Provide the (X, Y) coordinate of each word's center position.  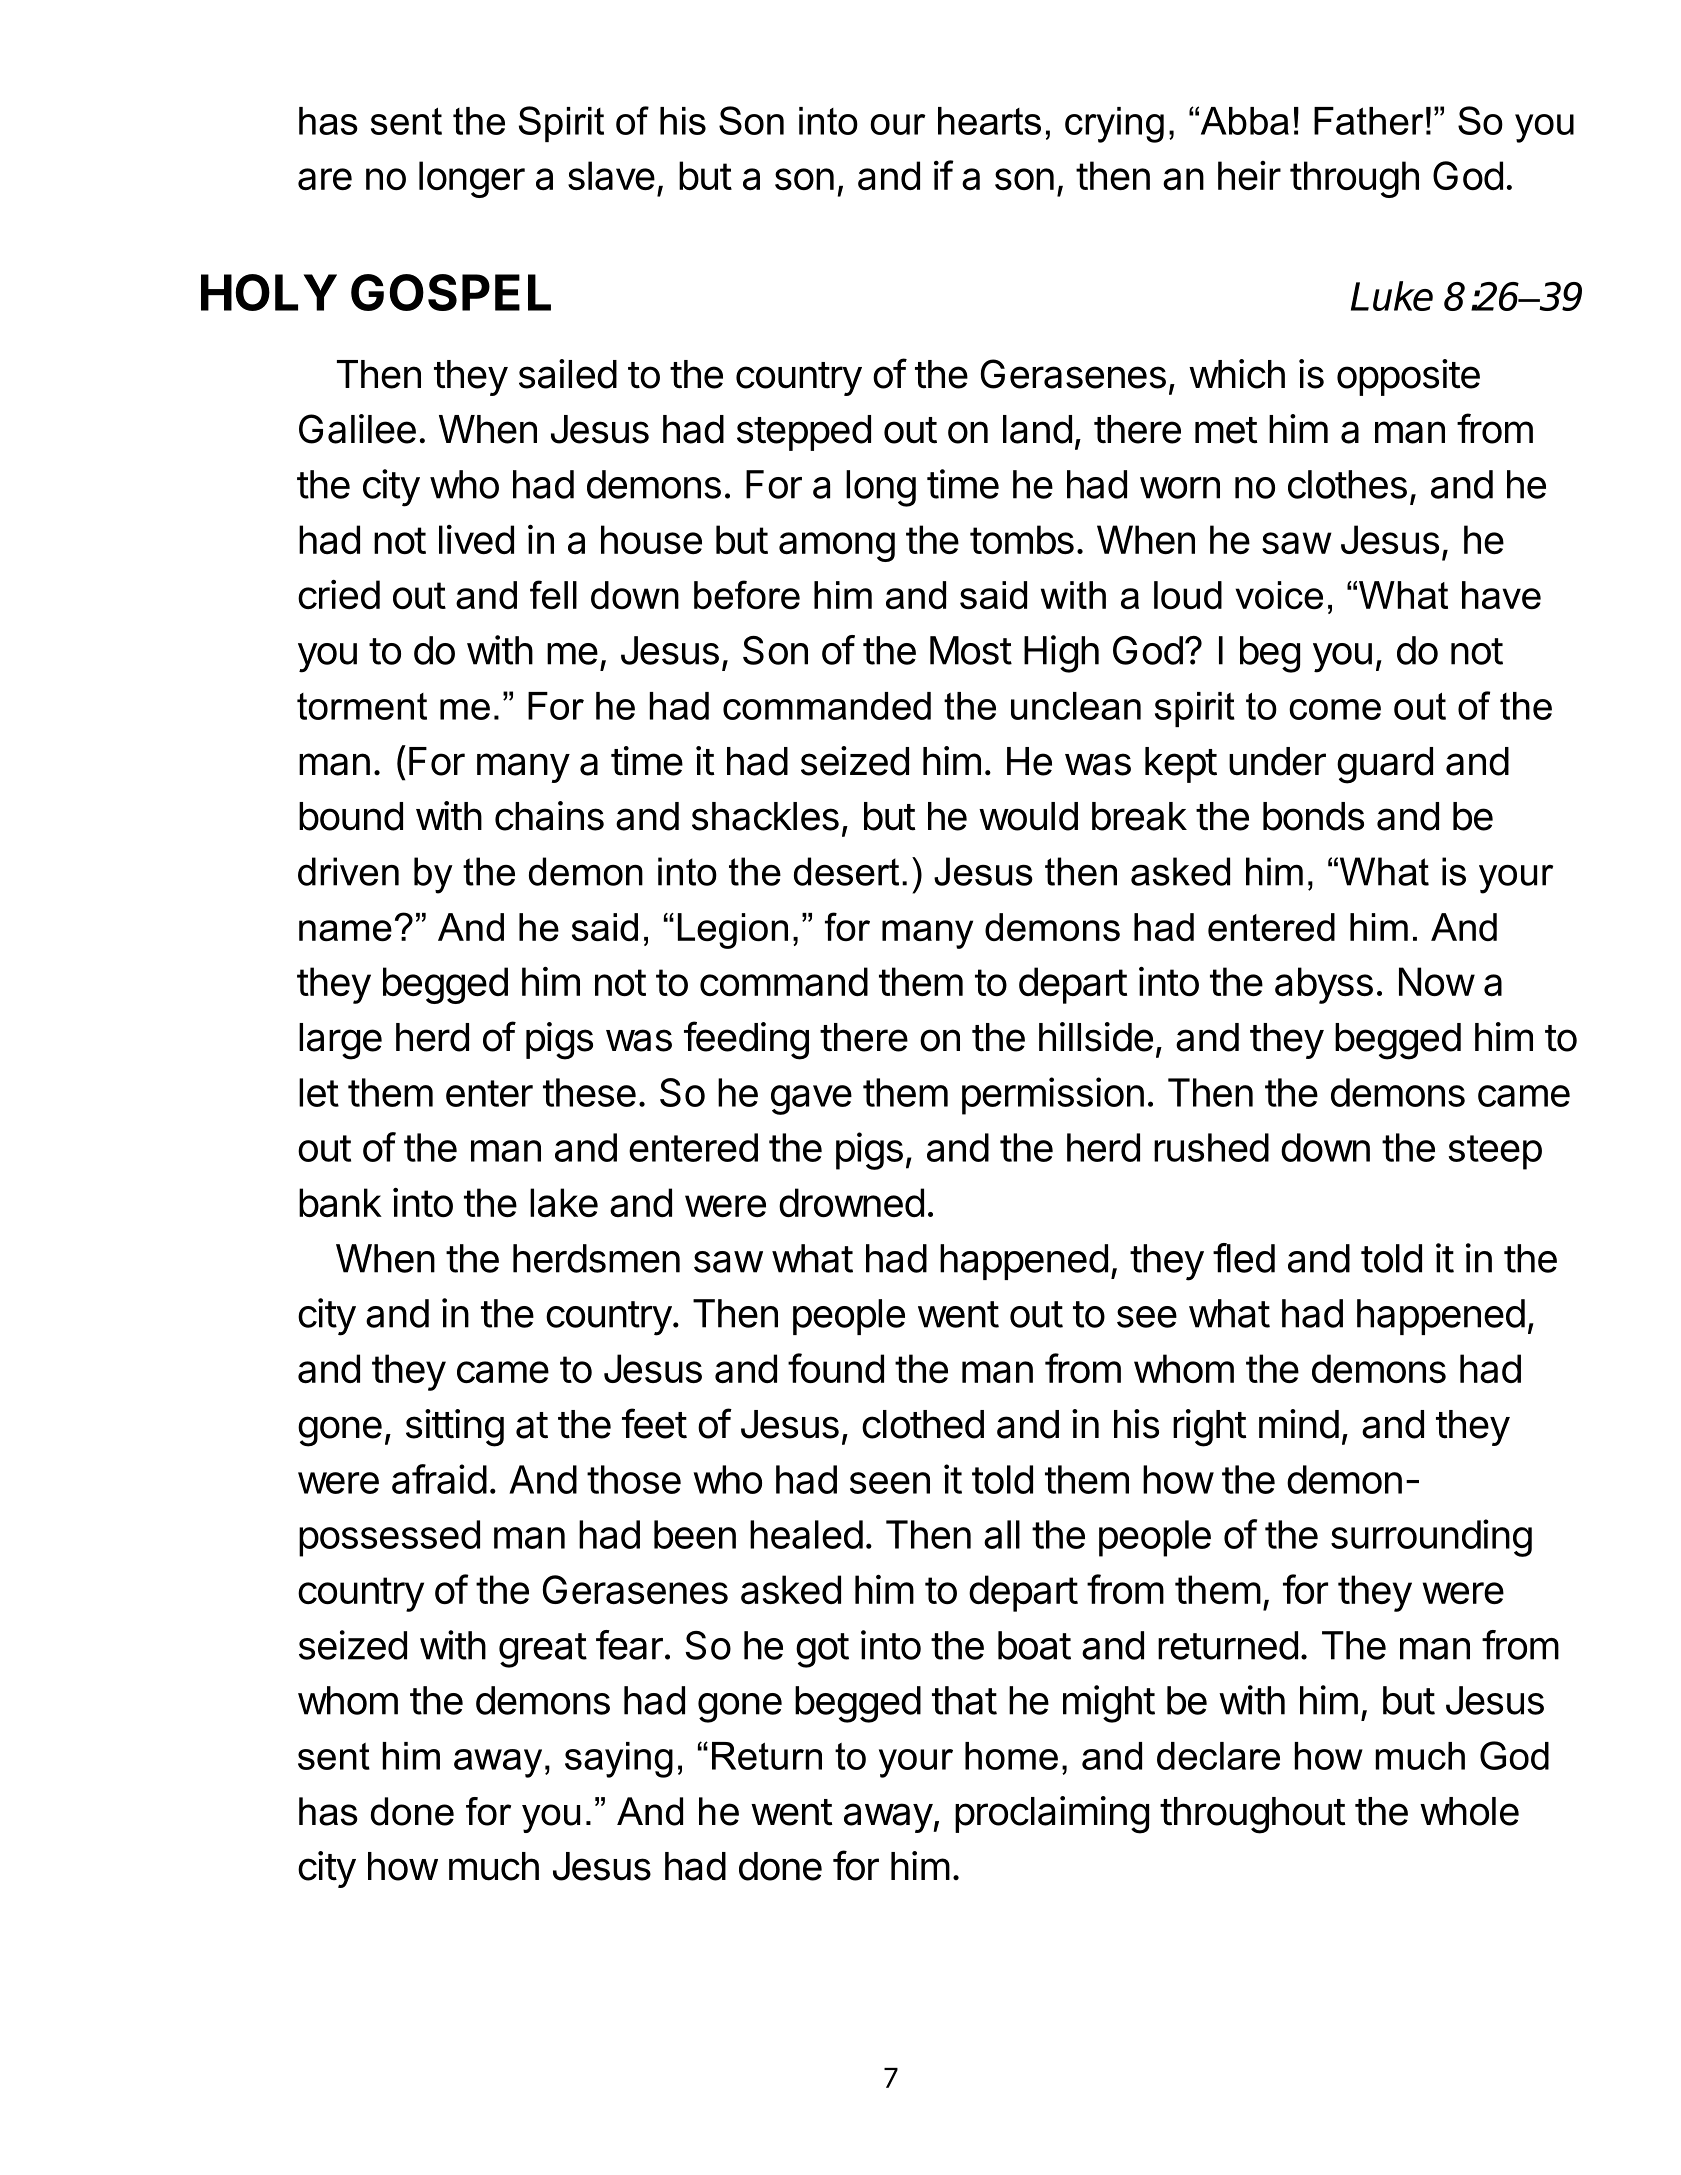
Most (971, 650)
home (1011, 1756)
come (1335, 709)
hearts (989, 121)
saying (619, 1760)
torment (362, 706)
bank (340, 1202)
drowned (851, 1202)
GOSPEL (451, 292)
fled (1244, 1258)
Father (1369, 121)
